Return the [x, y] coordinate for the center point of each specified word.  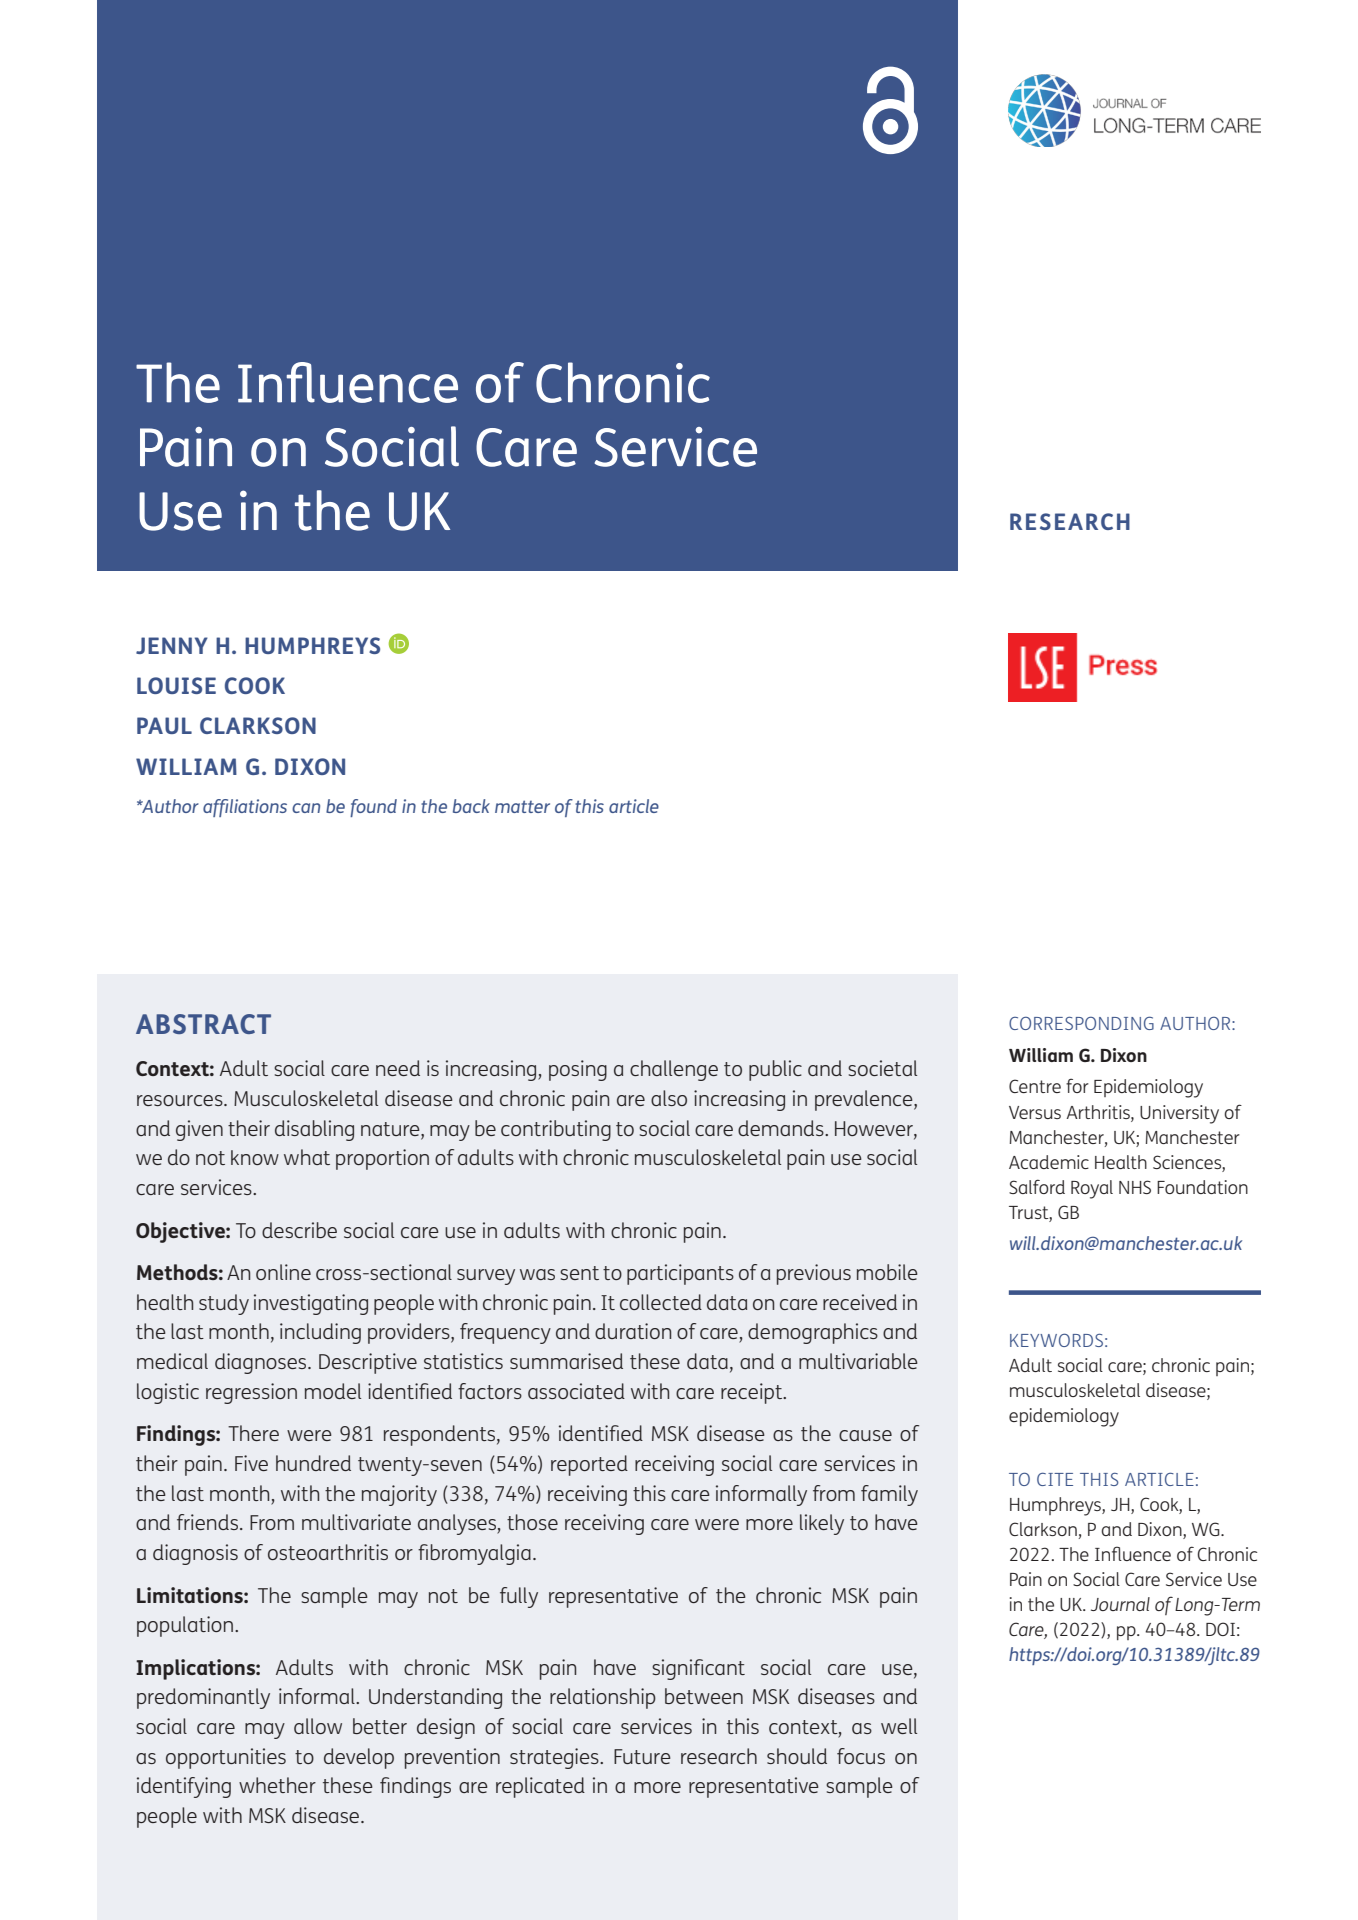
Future [642, 1756]
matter [522, 806]
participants [680, 1274]
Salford [1037, 1186]
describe [299, 1230]
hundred [313, 1463]
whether [277, 1785]
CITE [1055, 1479]
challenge [674, 1070]
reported [589, 1465]
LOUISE [176, 685]
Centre [1035, 1086]
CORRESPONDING [1081, 1023]
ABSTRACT [203, 1024]
